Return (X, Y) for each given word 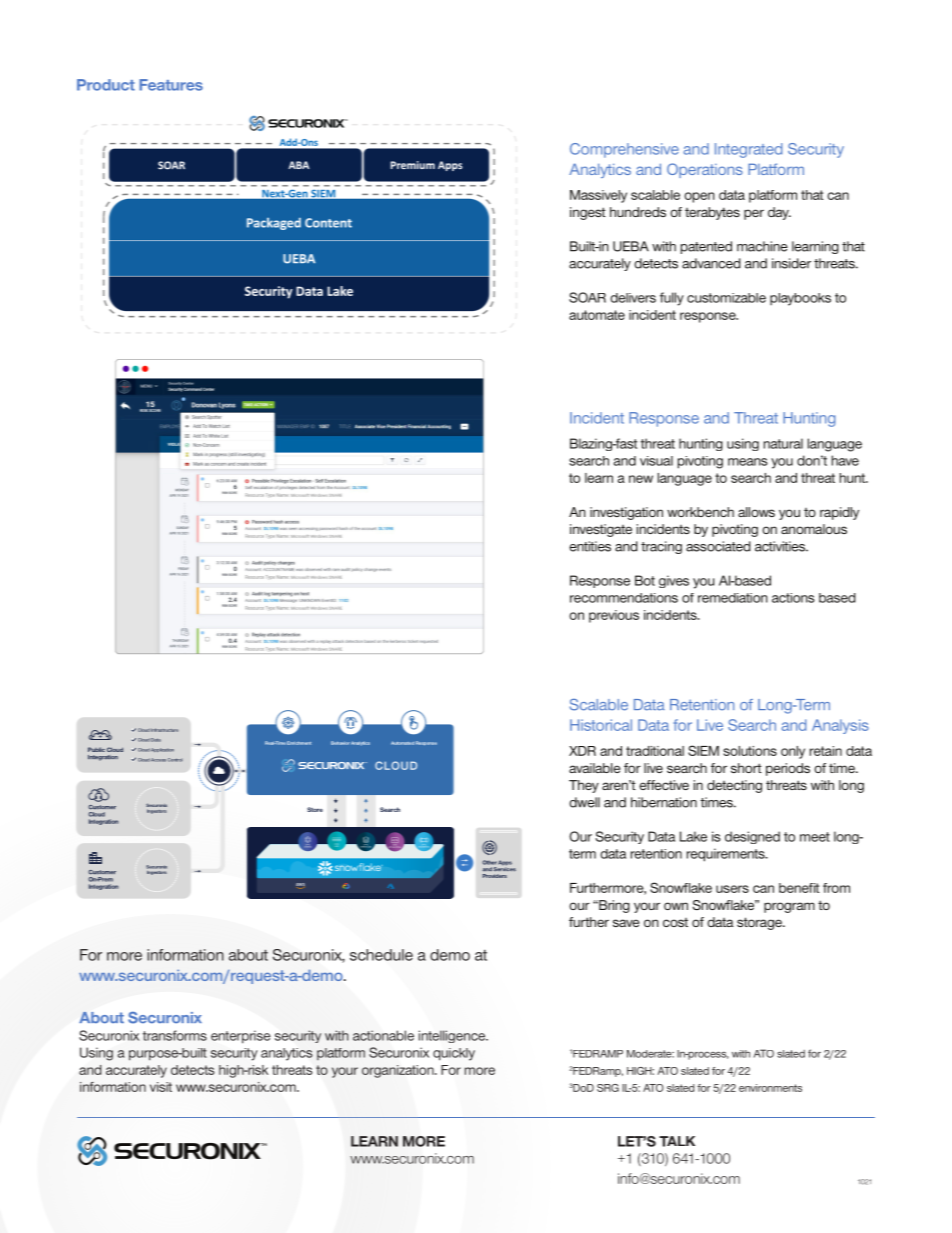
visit (161, 1087)
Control (175, 760)
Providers (495, 876)
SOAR (587, 297)
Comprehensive (624, 150)
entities (590, 546)
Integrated (748, 150)
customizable (726, 298)
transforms (175, 1035)
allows (756, 512)
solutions (750, 751)
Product (106, 85)
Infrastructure (164, 730)
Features (171, 85)
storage (760, 923)
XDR (582, 751)
